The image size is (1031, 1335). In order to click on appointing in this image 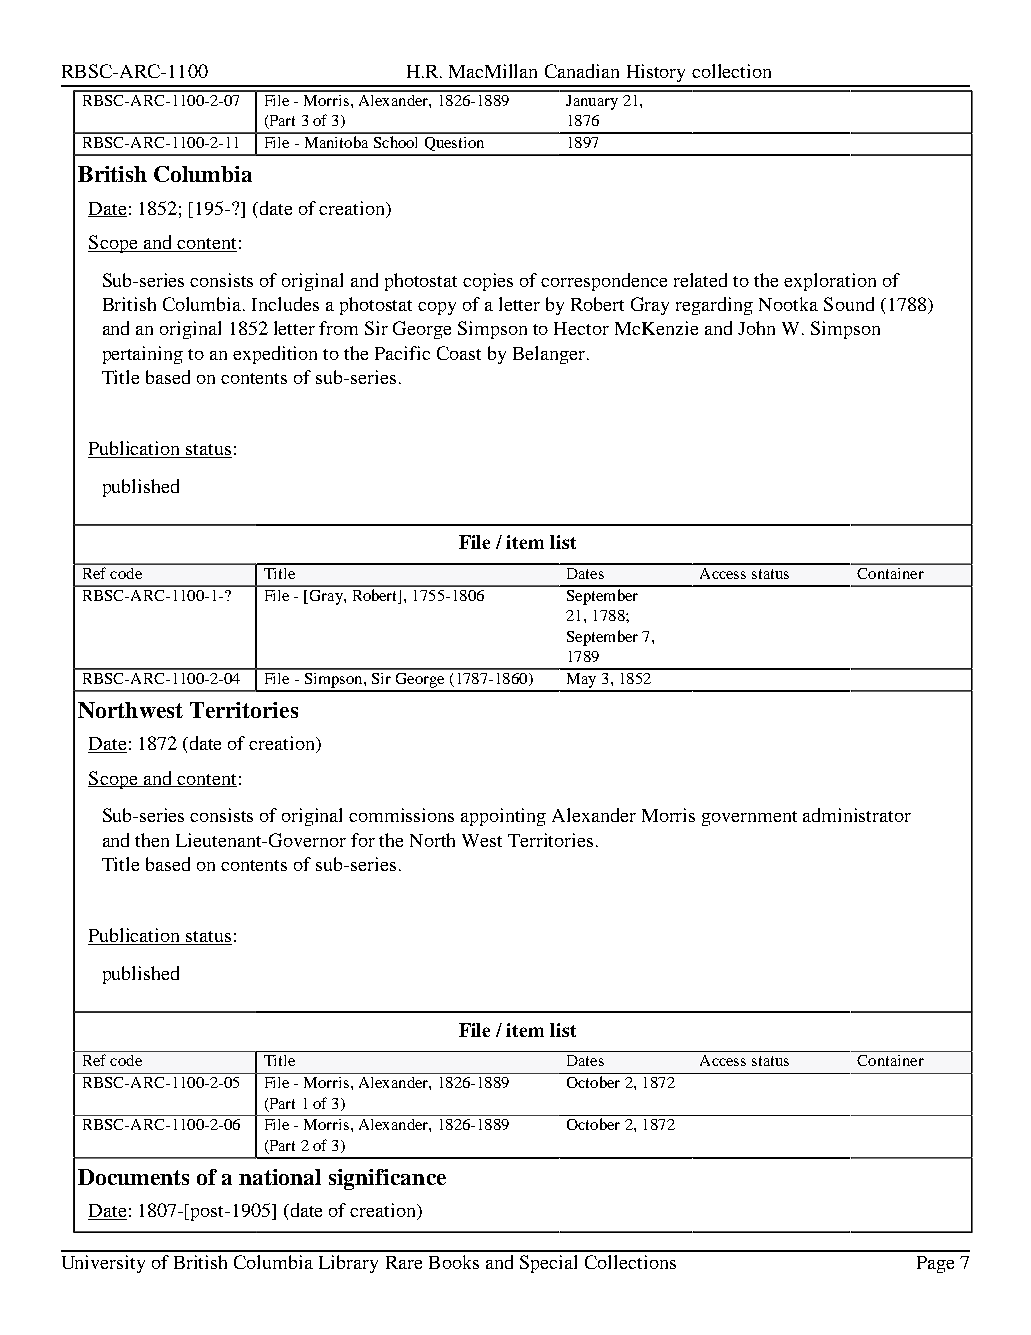, I will do `click(503, 817)`.
